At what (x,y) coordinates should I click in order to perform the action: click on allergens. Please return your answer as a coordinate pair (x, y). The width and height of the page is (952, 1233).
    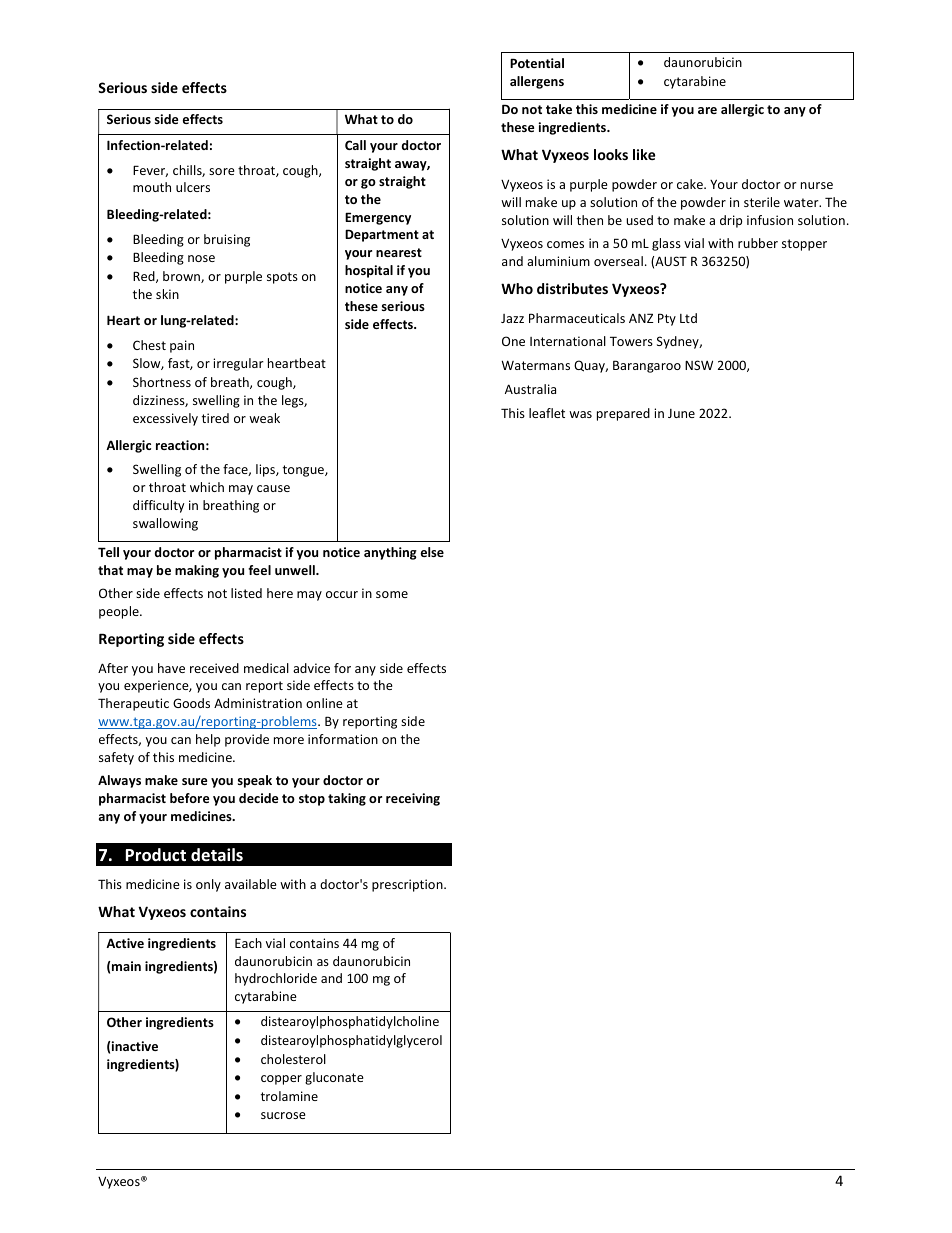
    Looking at the image, I should click on (537, 82).
